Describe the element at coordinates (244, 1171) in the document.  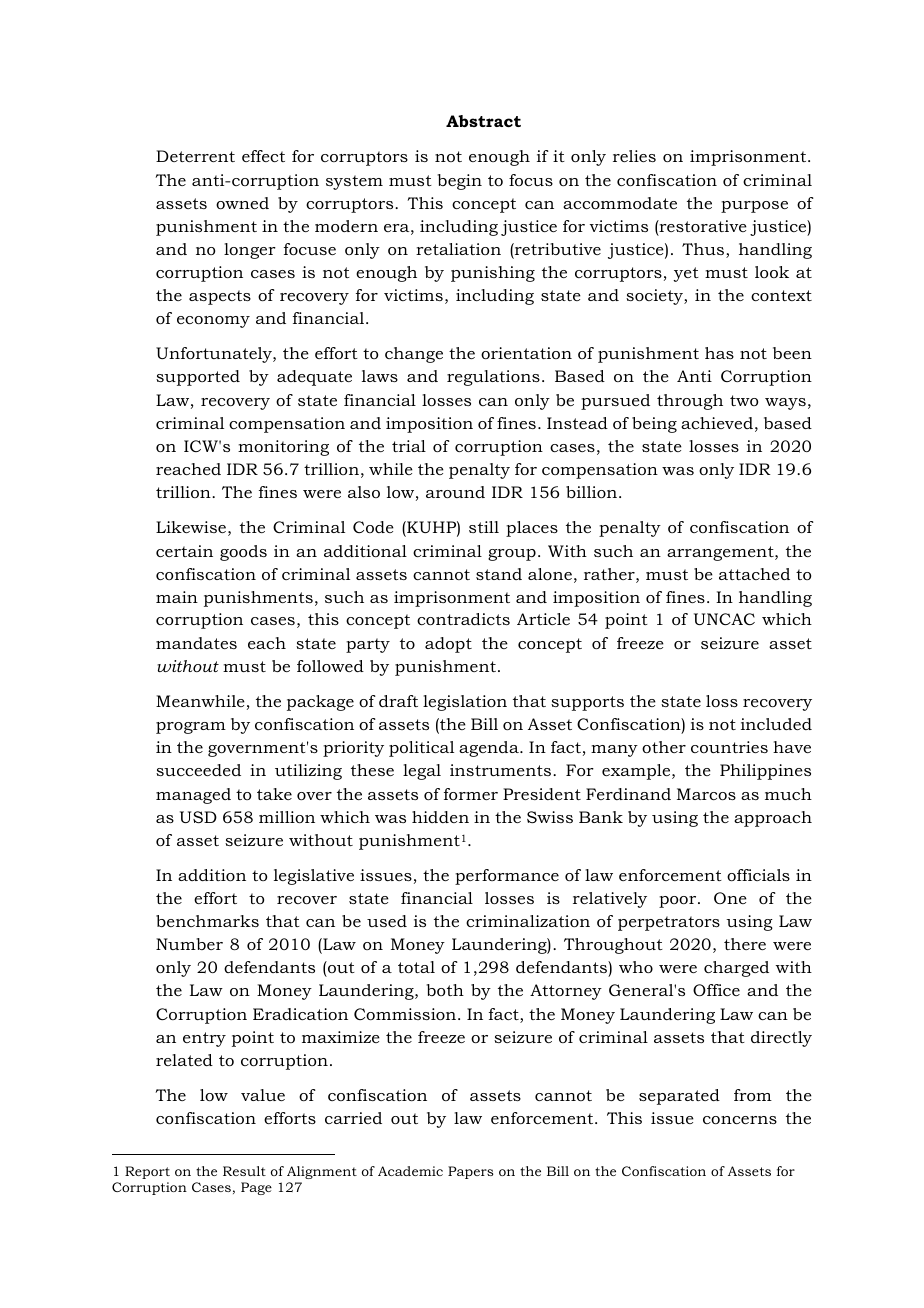
I see `Result` at that location.
